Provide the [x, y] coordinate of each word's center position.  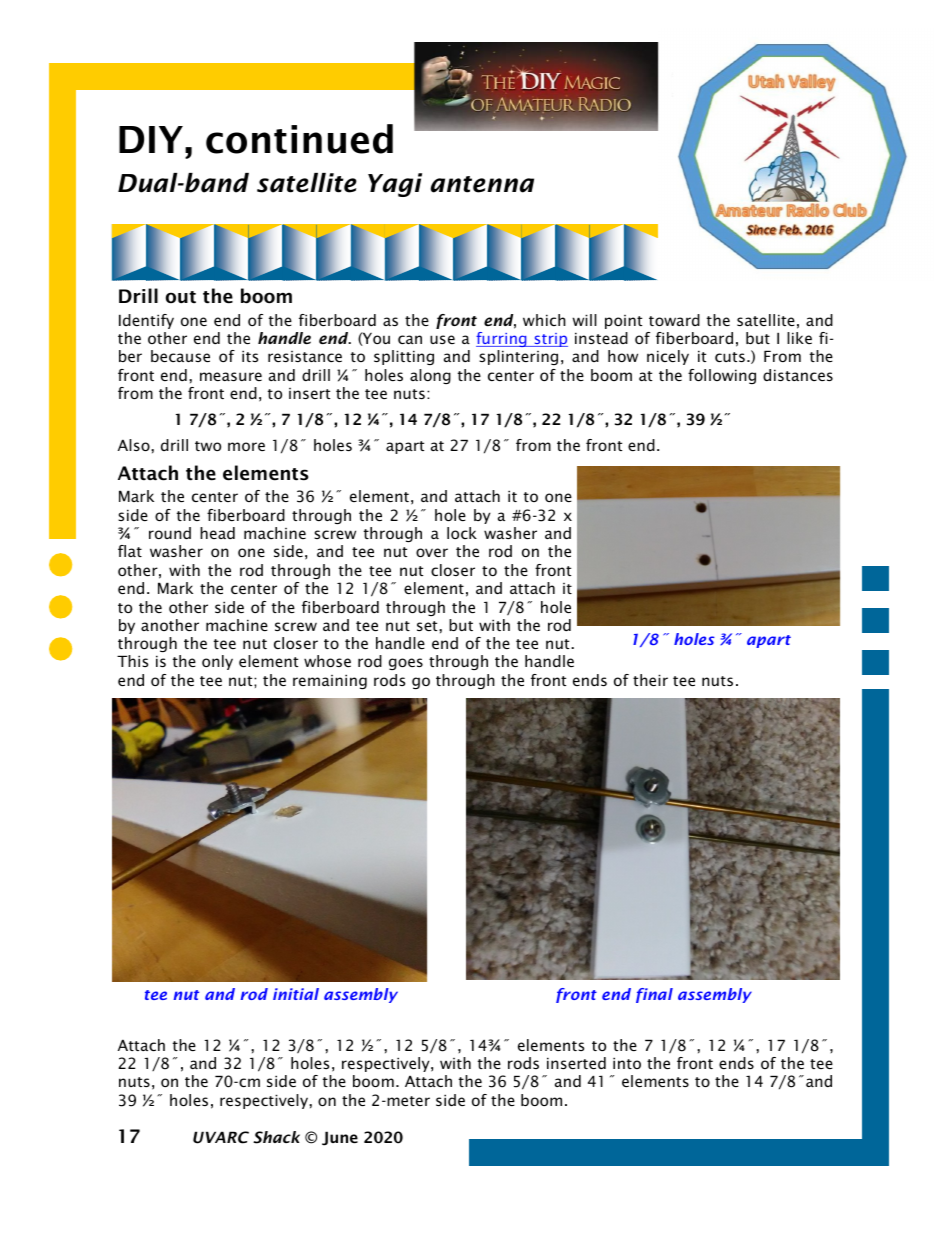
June [340, 1138]
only [217, 662]
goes [406, 664]
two [208, 446]
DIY [151, 139]
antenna [482, 184]
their [650, 680]
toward [674, 320]
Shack [276, 1137]
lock [462, 533]
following [722, 376]
